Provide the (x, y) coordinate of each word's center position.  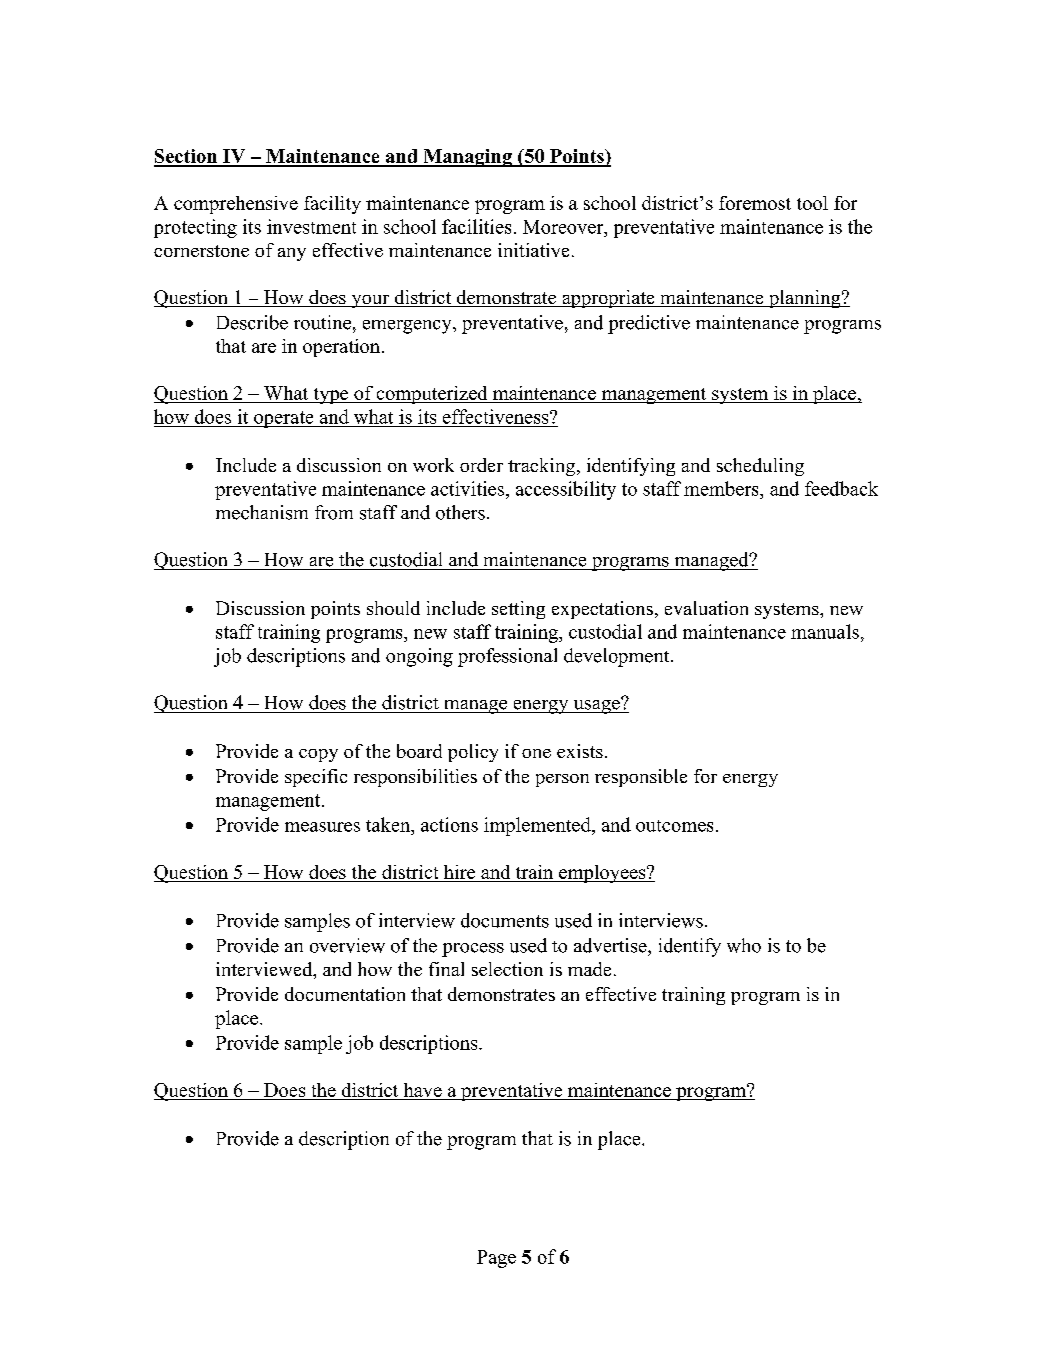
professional (507, 657)
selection (507, 969)
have (423, 1090)
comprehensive (236, 205)
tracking (543, 467)
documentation (345, 994)
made (589, 969)
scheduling (760, 467)
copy (318, 755)
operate (284, 419)
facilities (476, 226)
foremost (755, 203)
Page (496, 1259)
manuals (825, 631)
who (744, 945)
